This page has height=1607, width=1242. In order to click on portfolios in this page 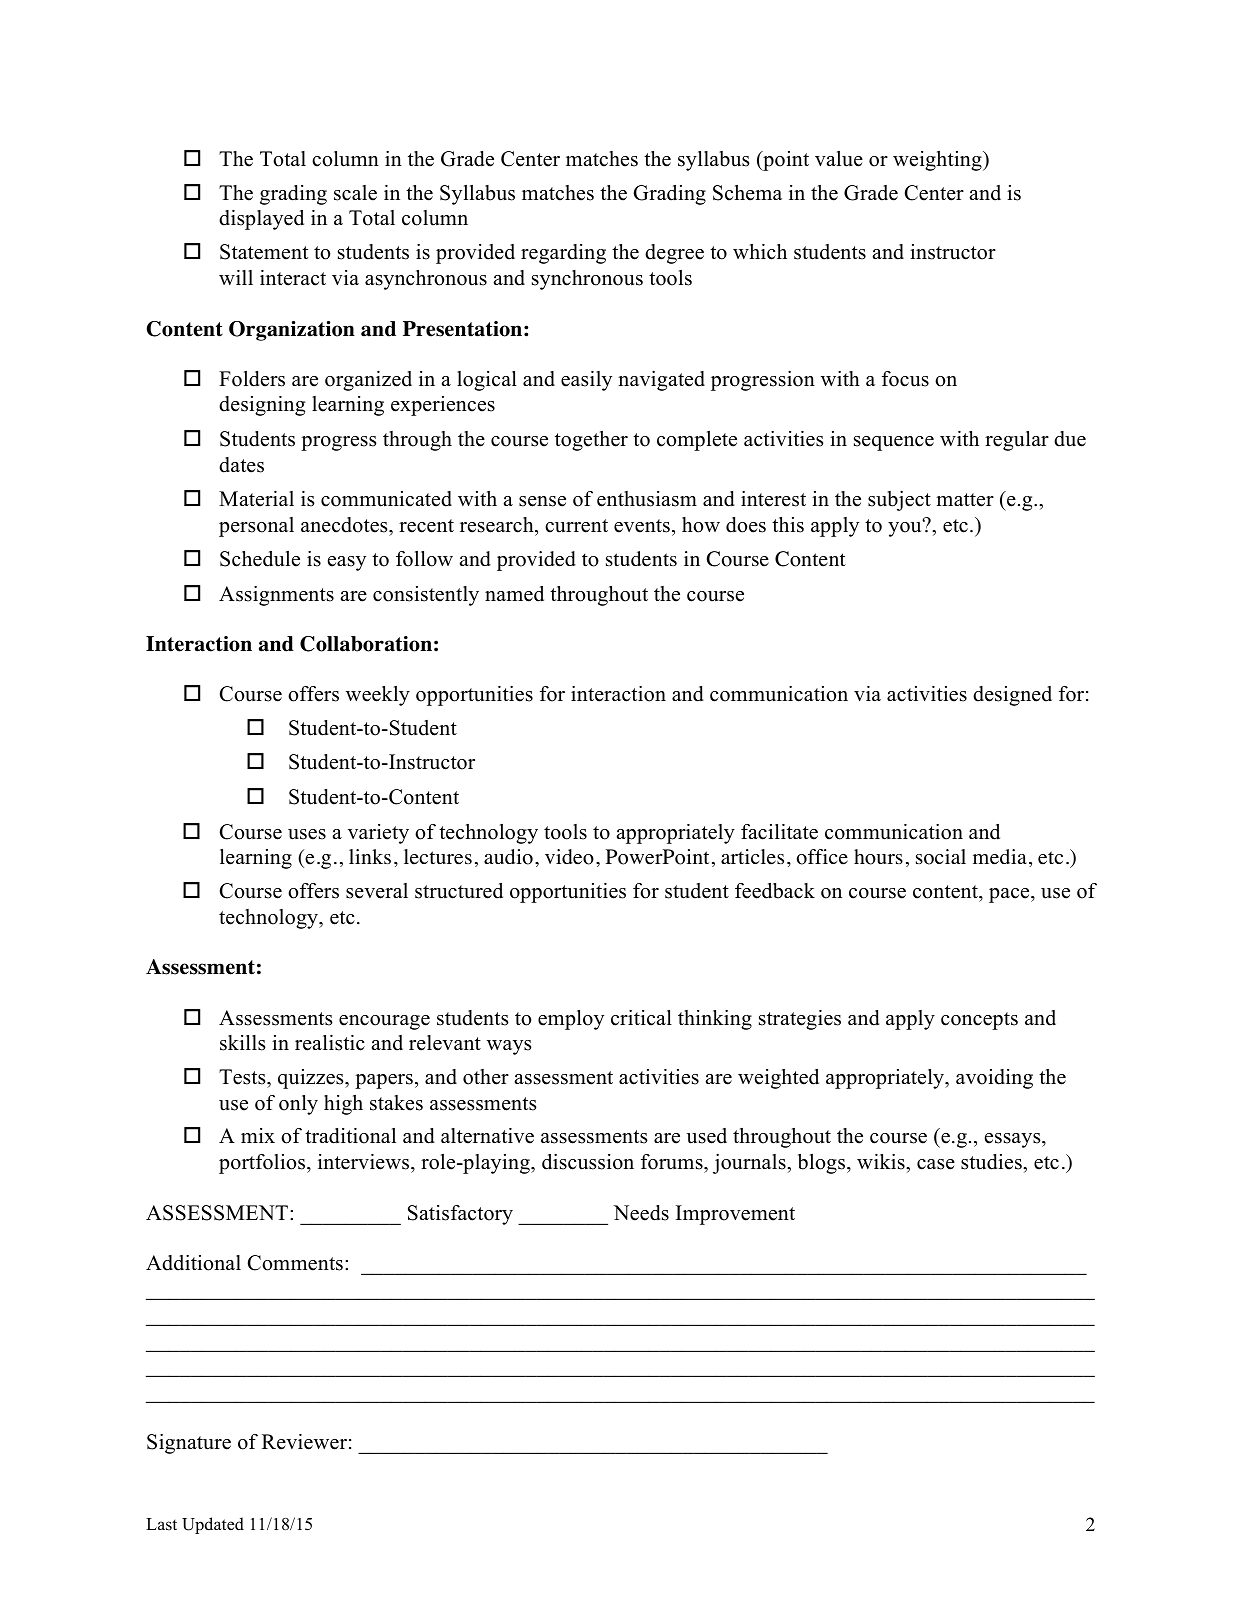, I will do `click(263, 1164)`.
